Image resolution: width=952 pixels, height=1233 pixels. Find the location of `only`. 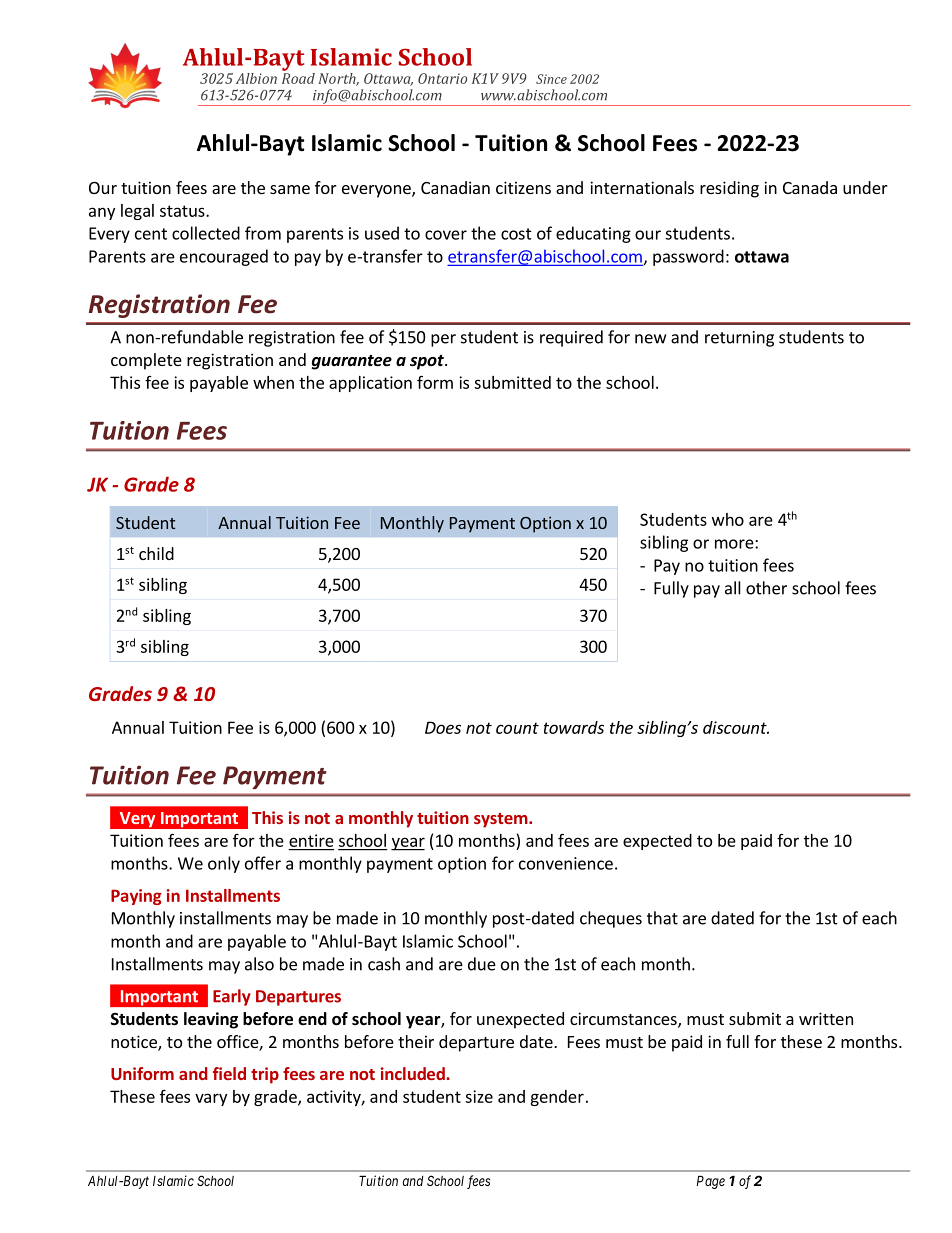

only is located at coordinates (224, 864).
